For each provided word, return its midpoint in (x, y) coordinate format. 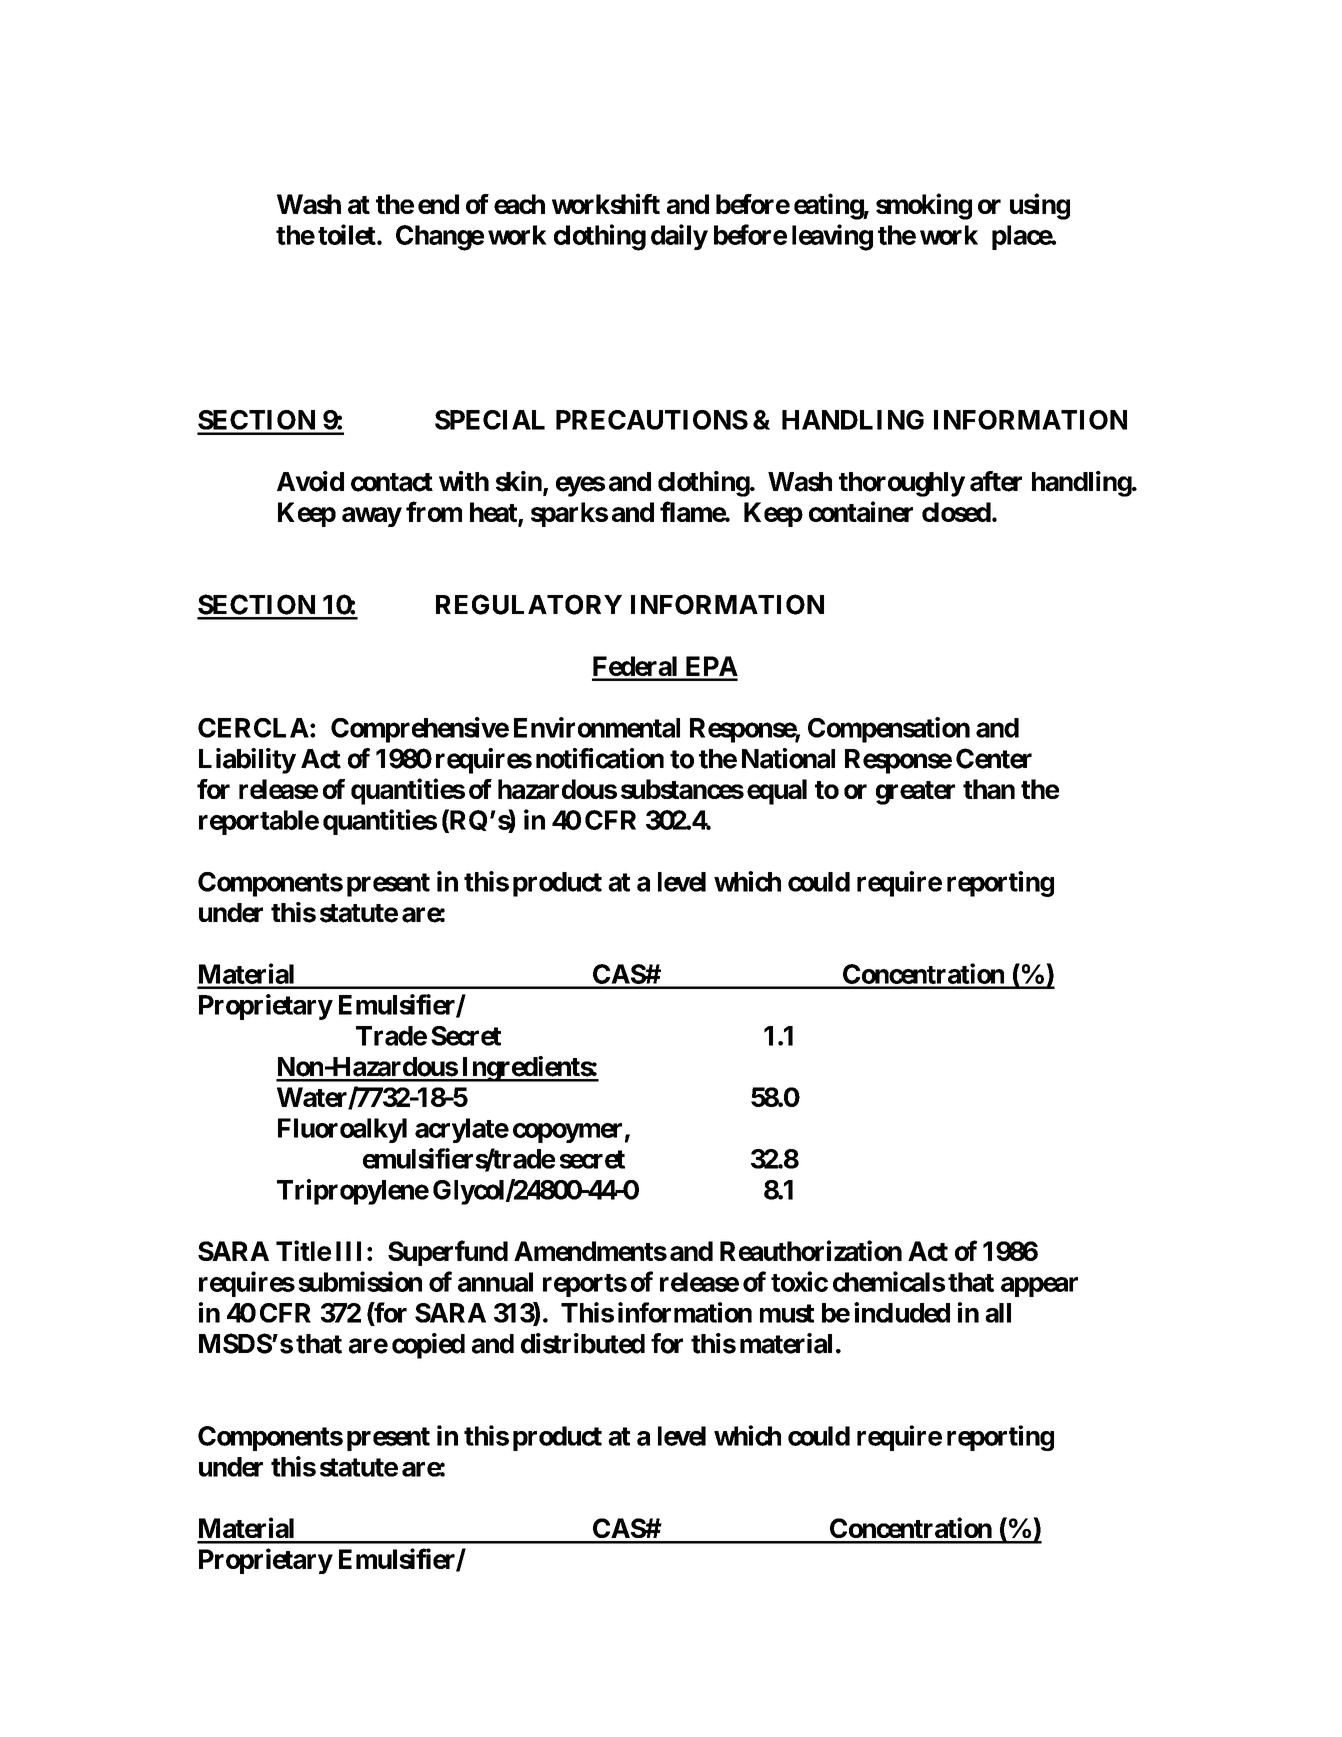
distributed (583, 1343)
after (996, 481)
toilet (348, 234)
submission (360, 1281)
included (902, 1312)
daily (679, 237)
